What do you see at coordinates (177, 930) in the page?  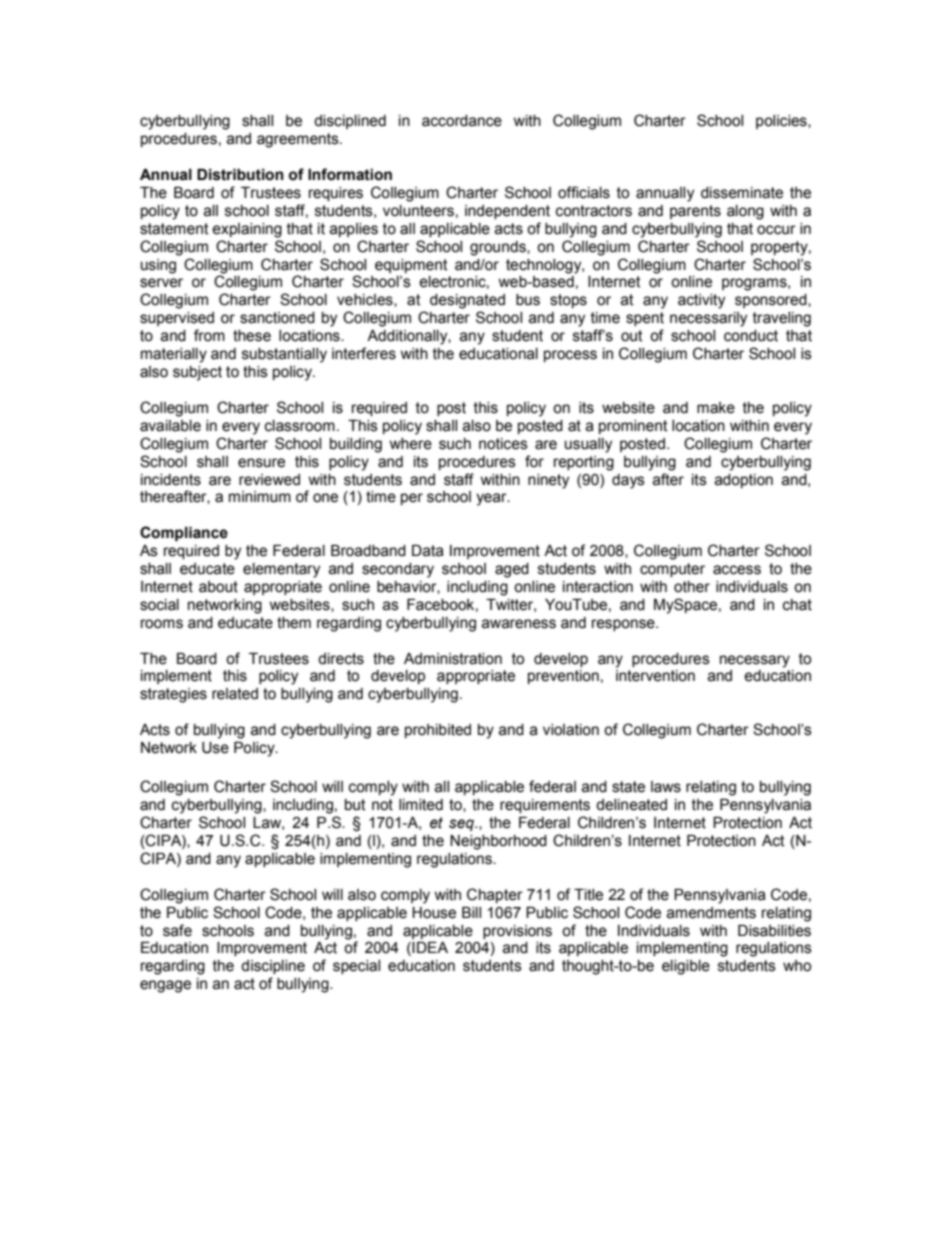 I see `safe` at bounding box center [177, 930].
